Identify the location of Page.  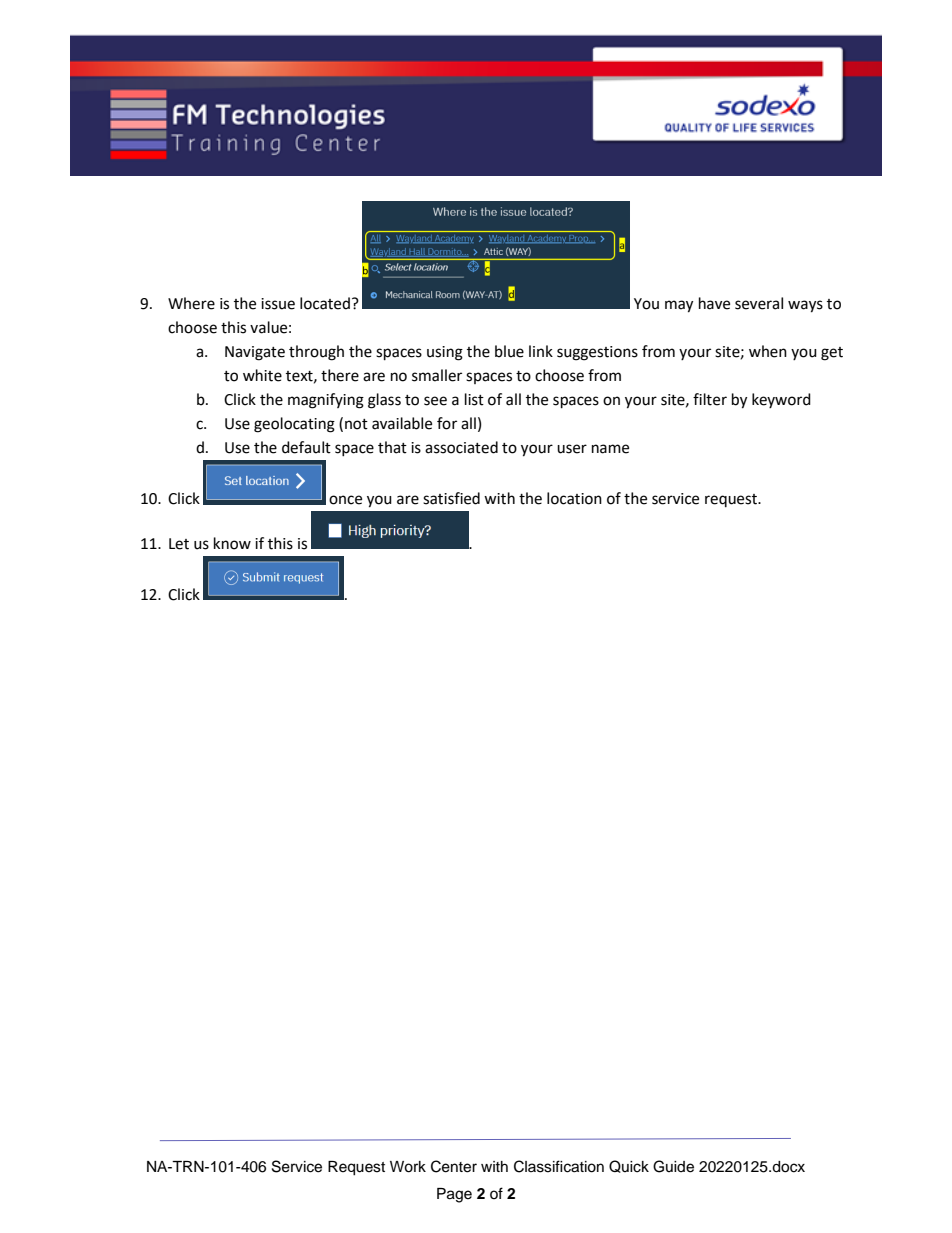
(454, 1195).
